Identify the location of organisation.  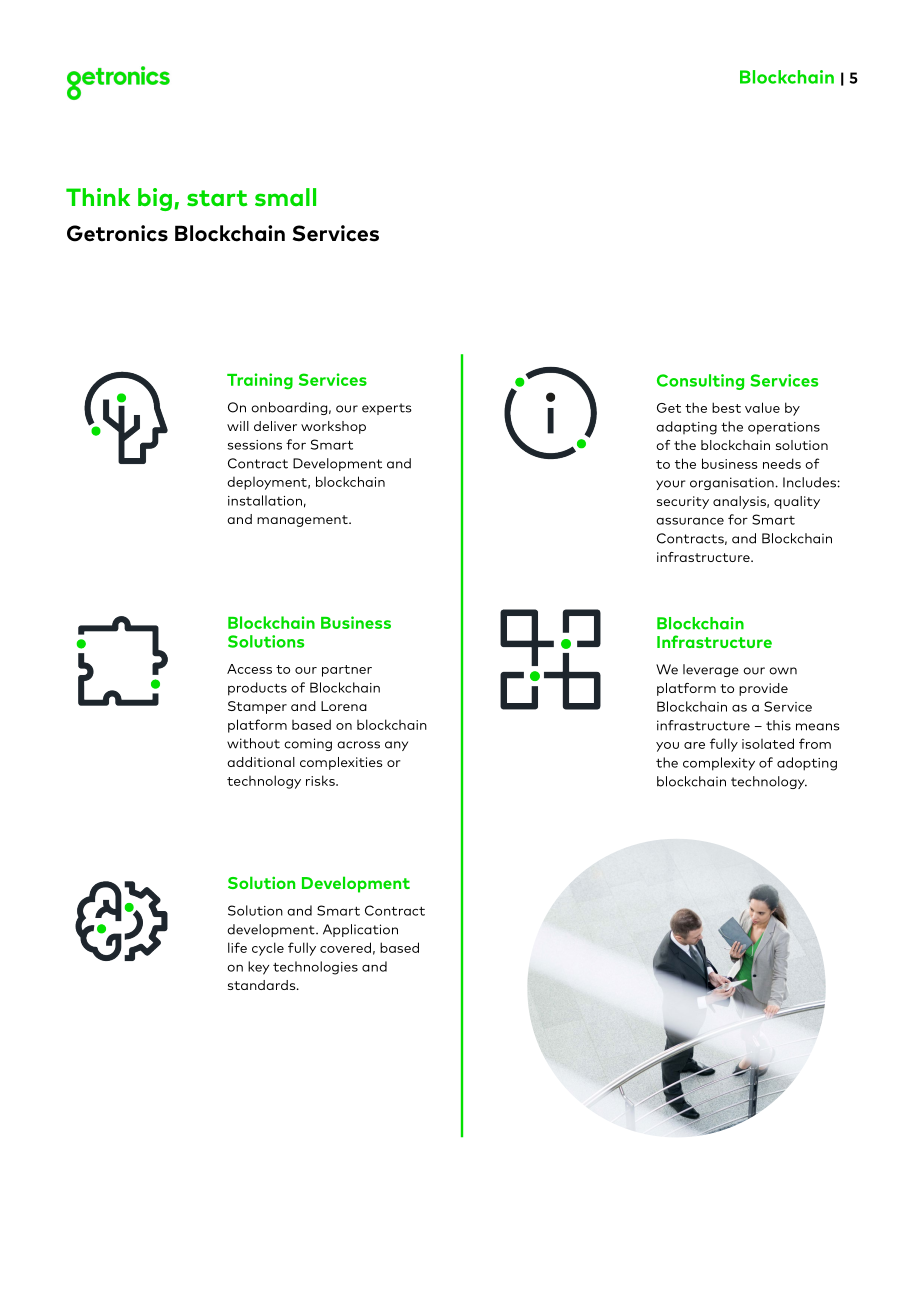
(733, 483).
